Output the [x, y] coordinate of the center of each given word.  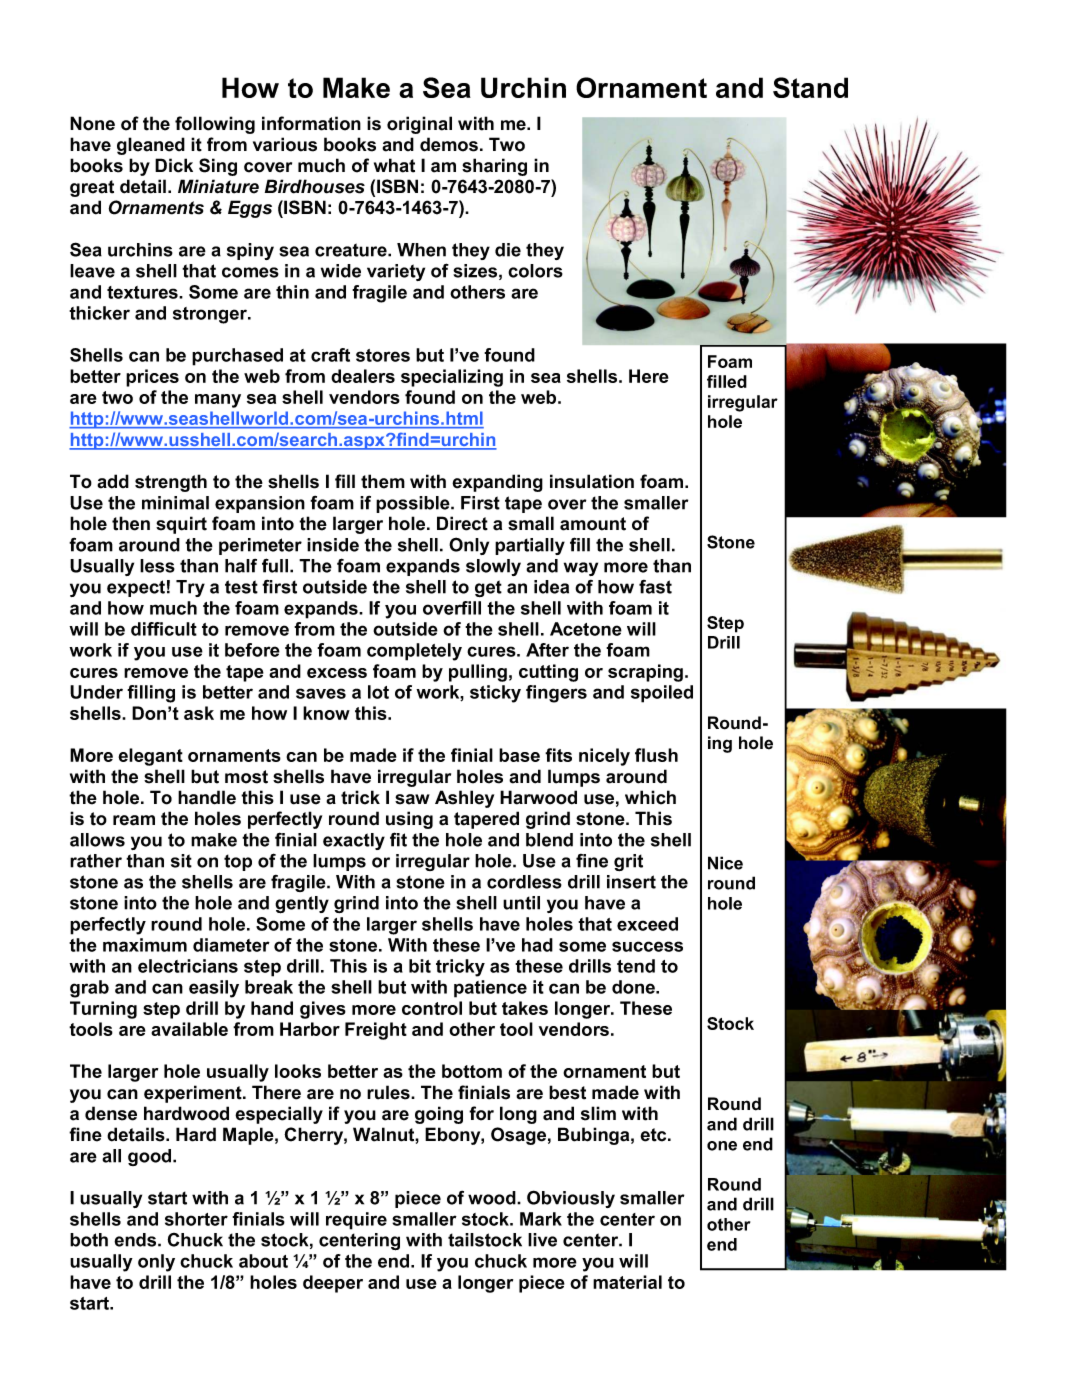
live [542, 1240]
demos [449, 144]
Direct [462, 523]
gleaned [151, 146]
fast [655, 587]
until [521, 903]
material [627, 1282]
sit [181, 861]
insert [631, 882]
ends [136, 1240]
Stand [810, 87]
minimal [175, 503]
